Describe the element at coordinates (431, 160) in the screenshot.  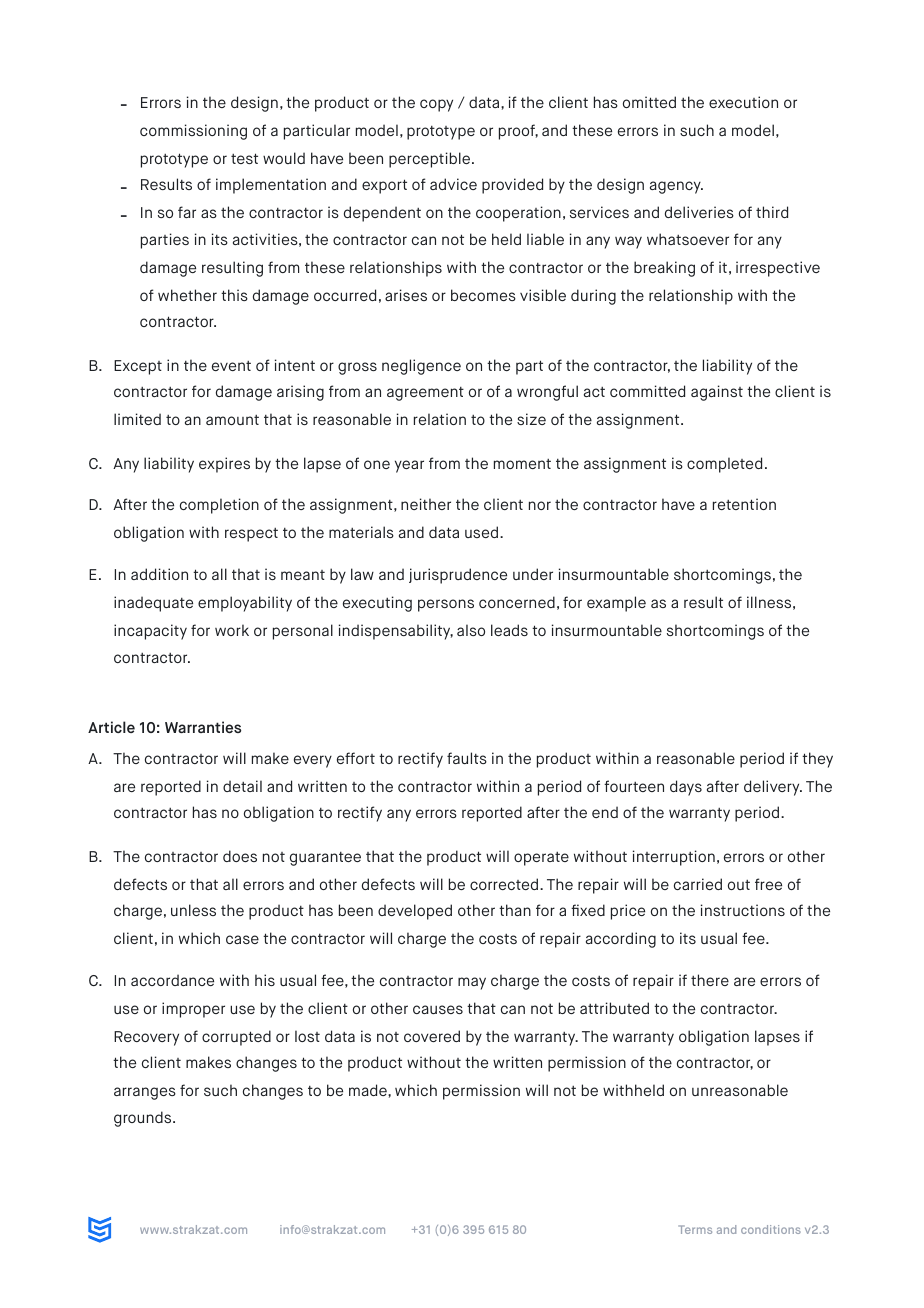
I see `perceptible` at that location.
